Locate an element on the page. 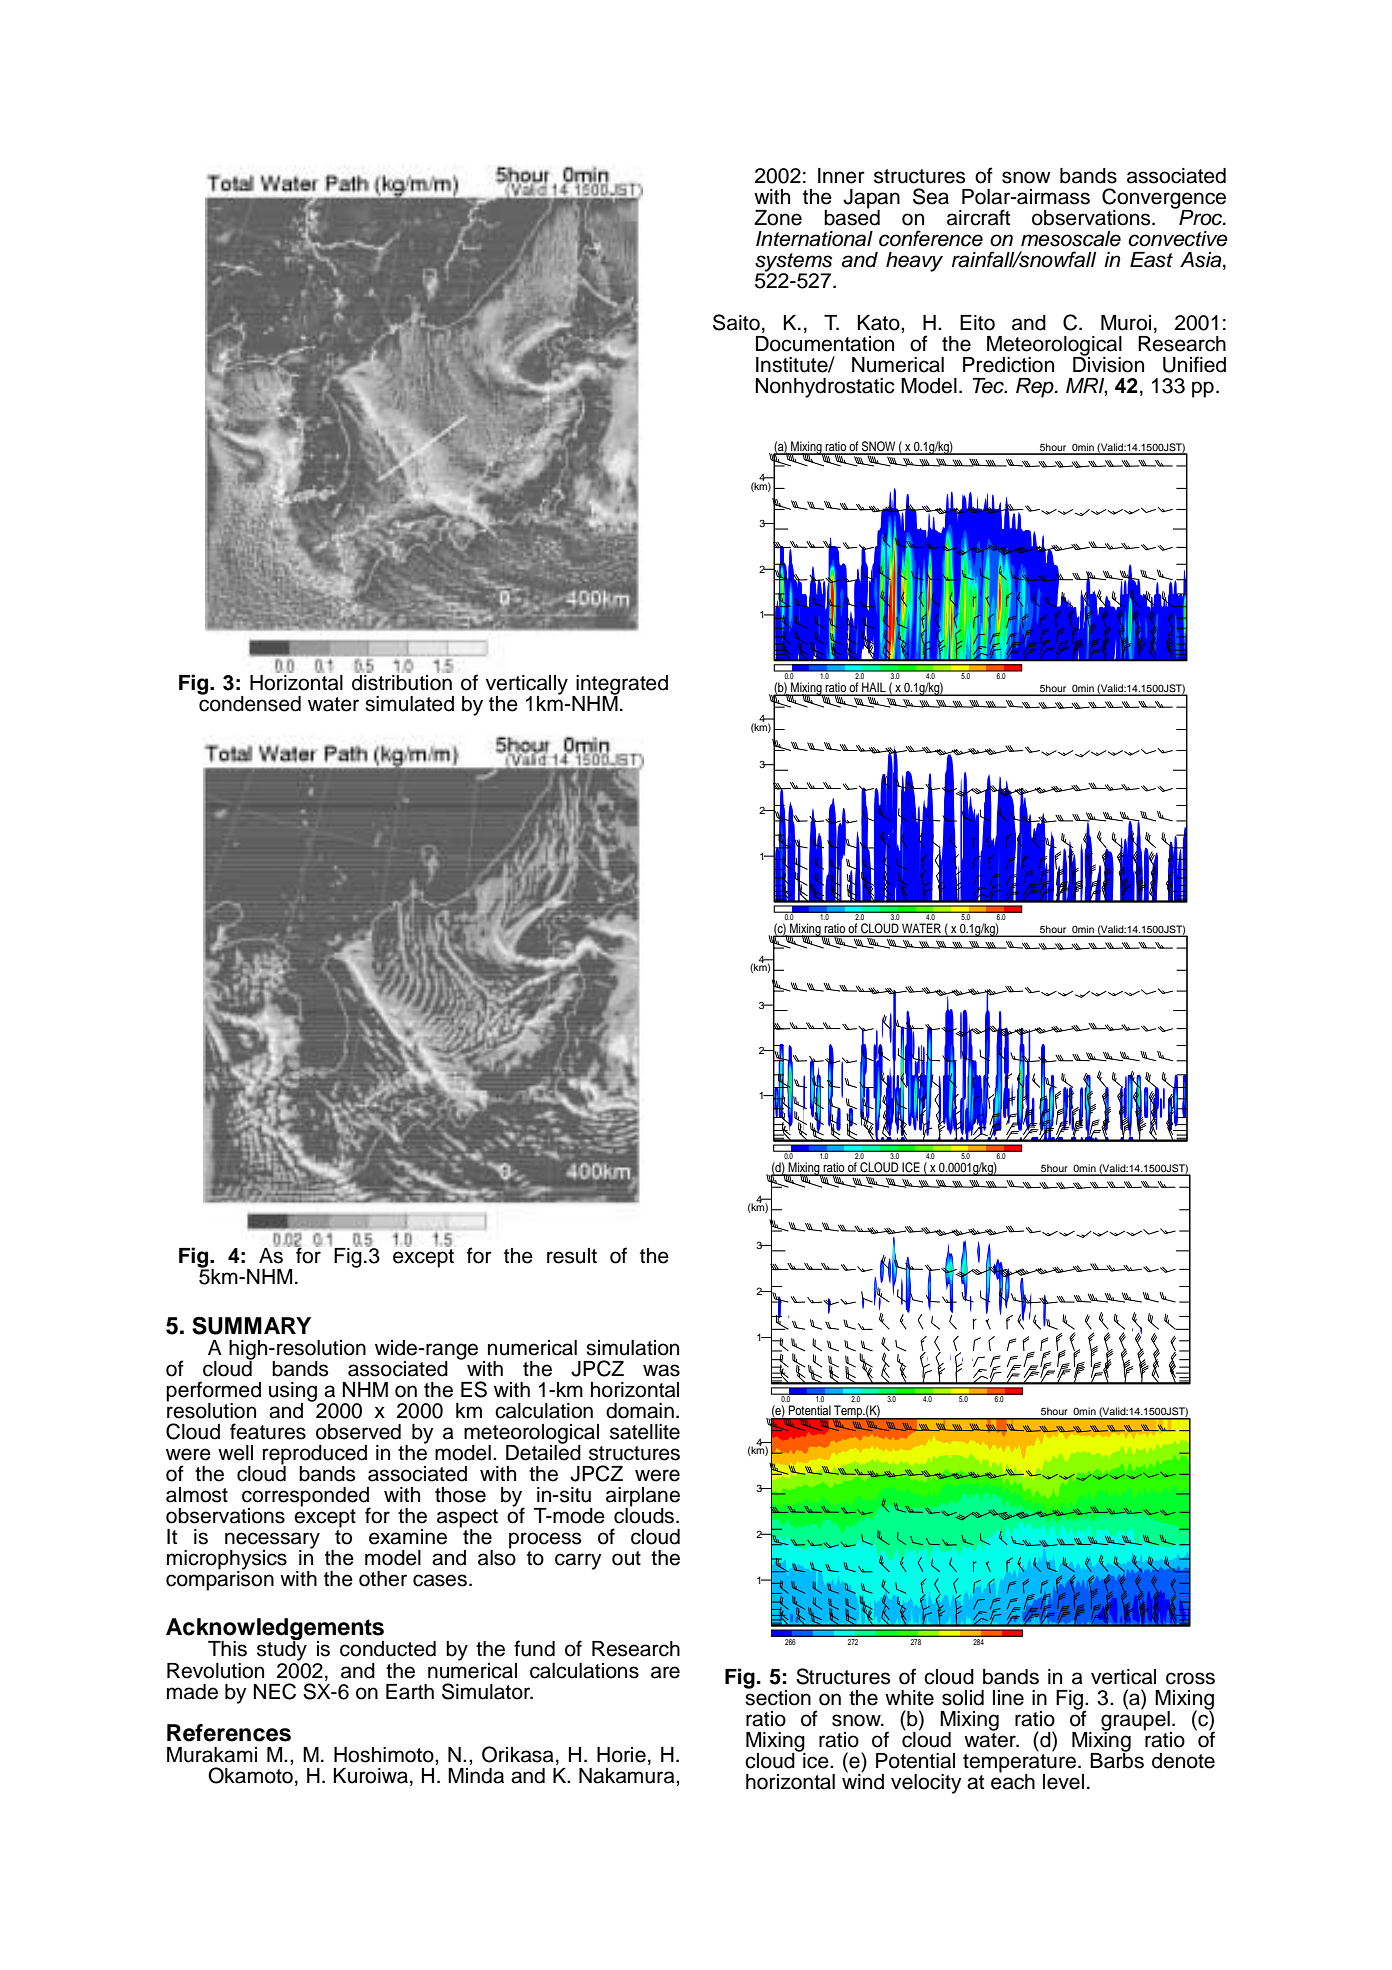 This page has width=1392, height=1970. Kuroiwa is located at coordinates (370, 1776).
